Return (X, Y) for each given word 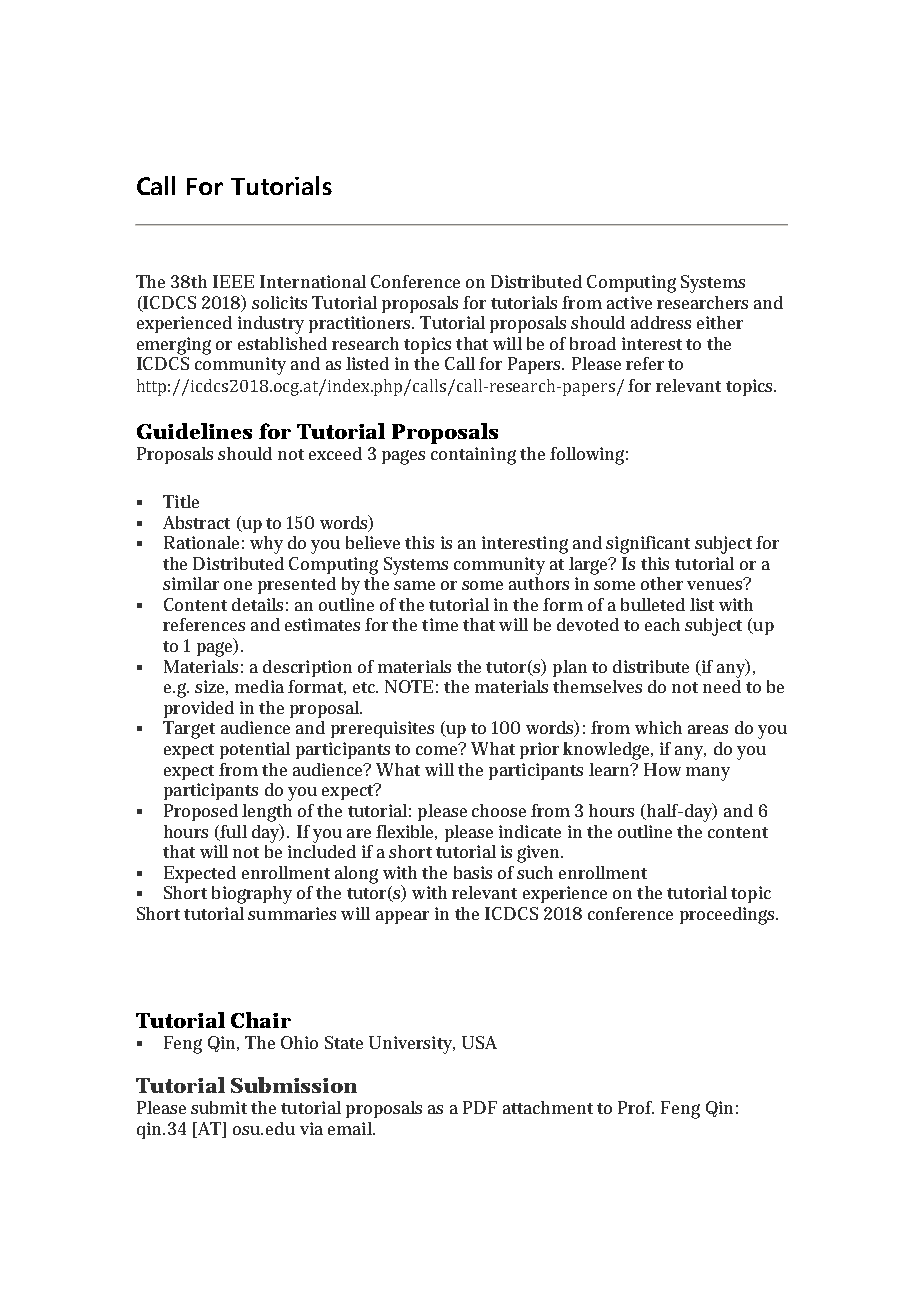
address (661, 322)
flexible (406, 832)
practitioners (361, 324)
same (414, 585)
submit (219, 1107)
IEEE (233, 281)
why (266, 545)
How (662, 769)
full (232, 832)
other (662, 583)
